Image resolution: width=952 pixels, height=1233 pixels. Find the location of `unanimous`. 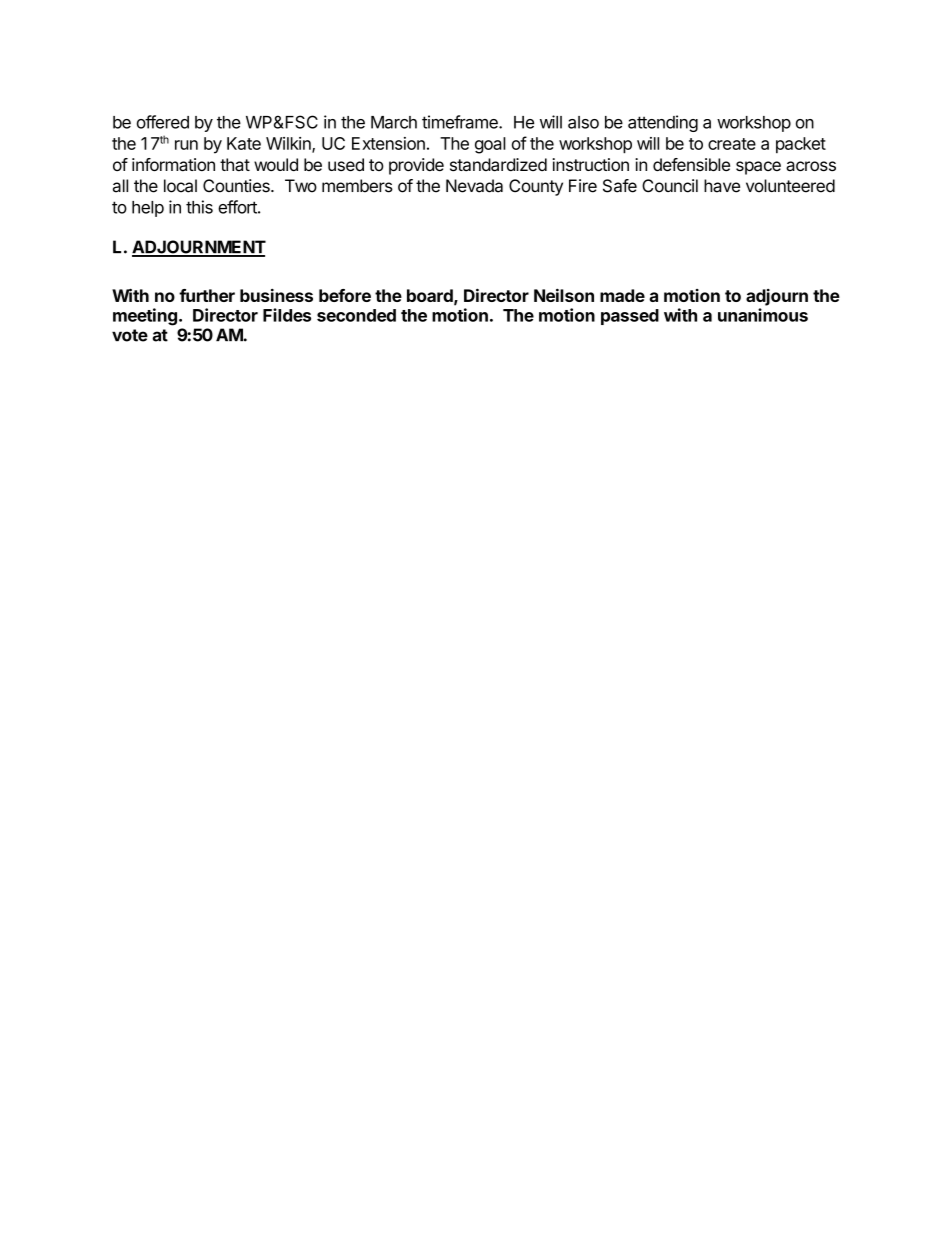

unanimous is located at coordinates (763, 315).
